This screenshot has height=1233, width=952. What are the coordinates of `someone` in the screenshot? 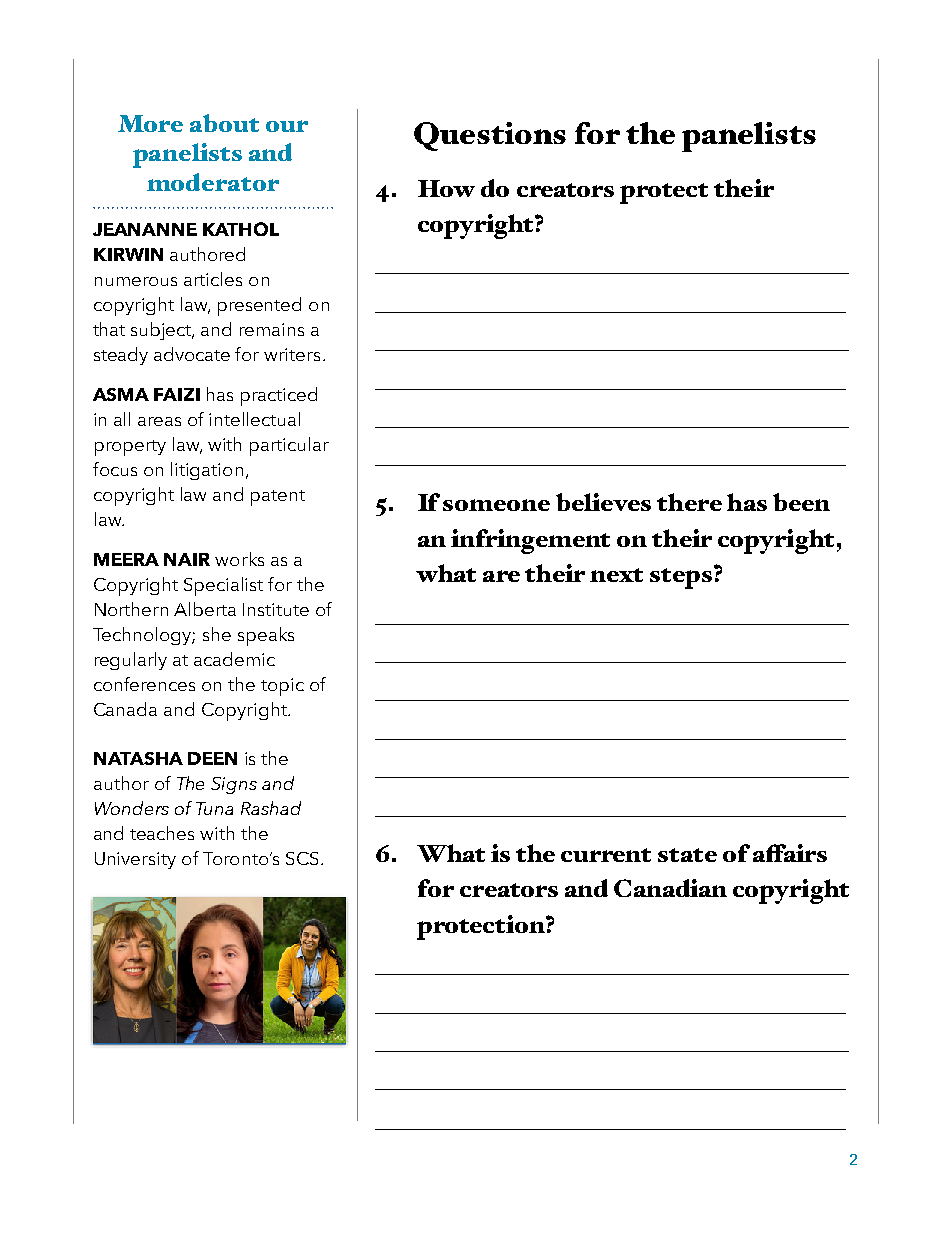 It's located at (496, 505).
